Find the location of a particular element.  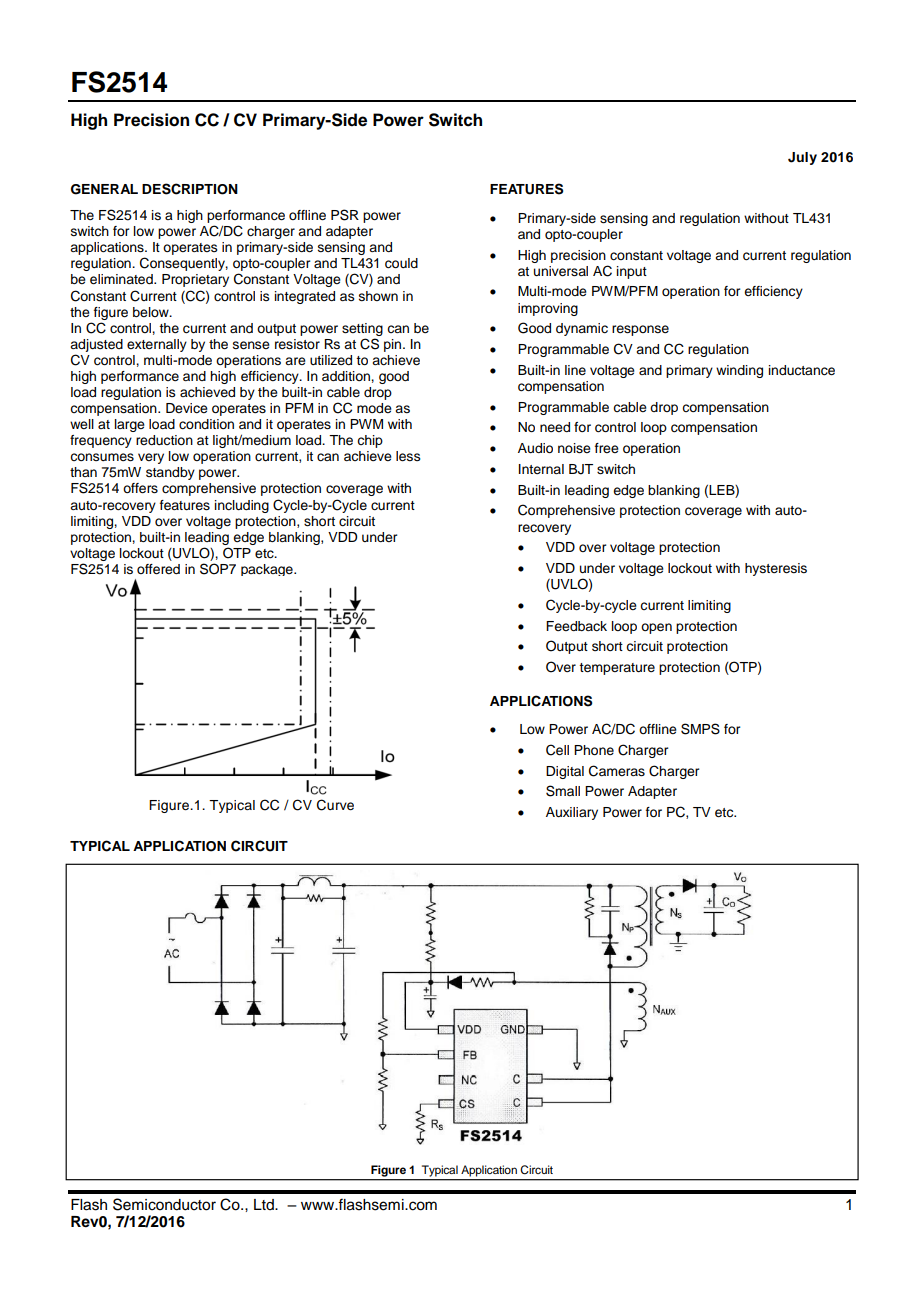

Device is located at coordinates (187, 408).
